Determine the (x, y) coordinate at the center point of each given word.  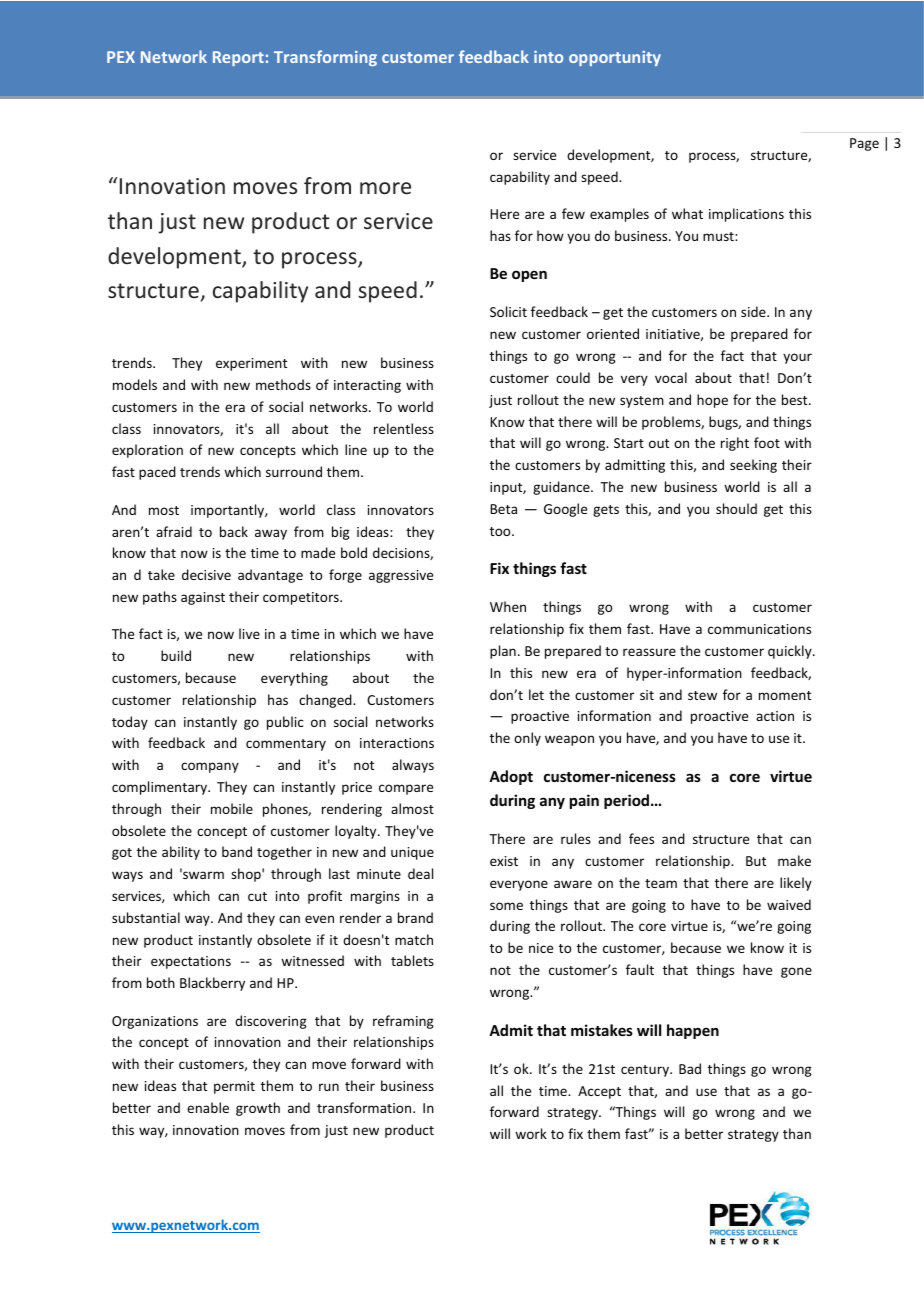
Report (238, 58)
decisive (206, 574)
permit (234, 1087)
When (508, 606)
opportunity (615, 58)
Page (864, 144)
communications (759, 629)
